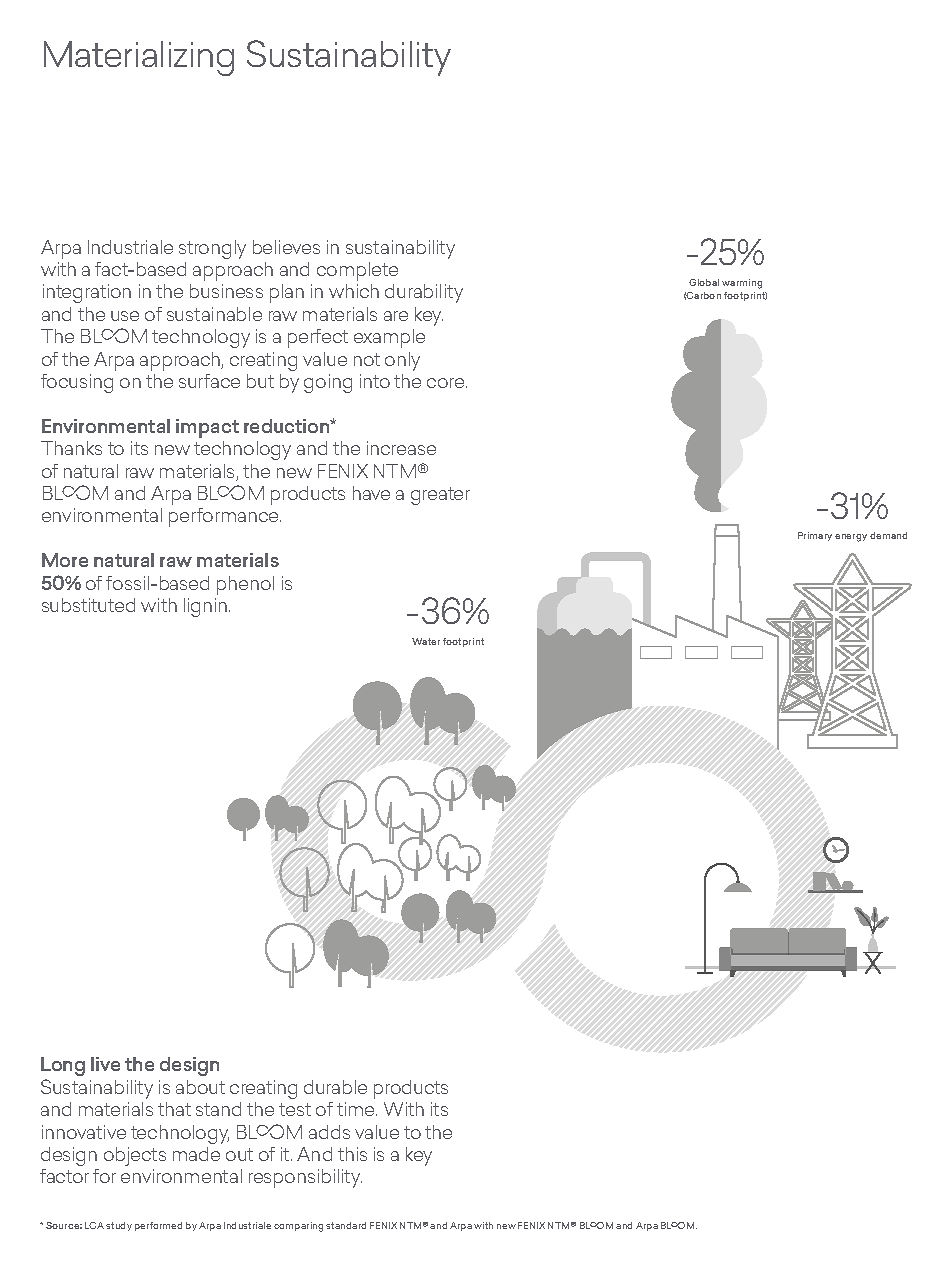 The height and width of the image is (1270, 952). What do you see at coordinates (357, 1109) in the image?
I see `time` at bounding box center [357, 1109].
